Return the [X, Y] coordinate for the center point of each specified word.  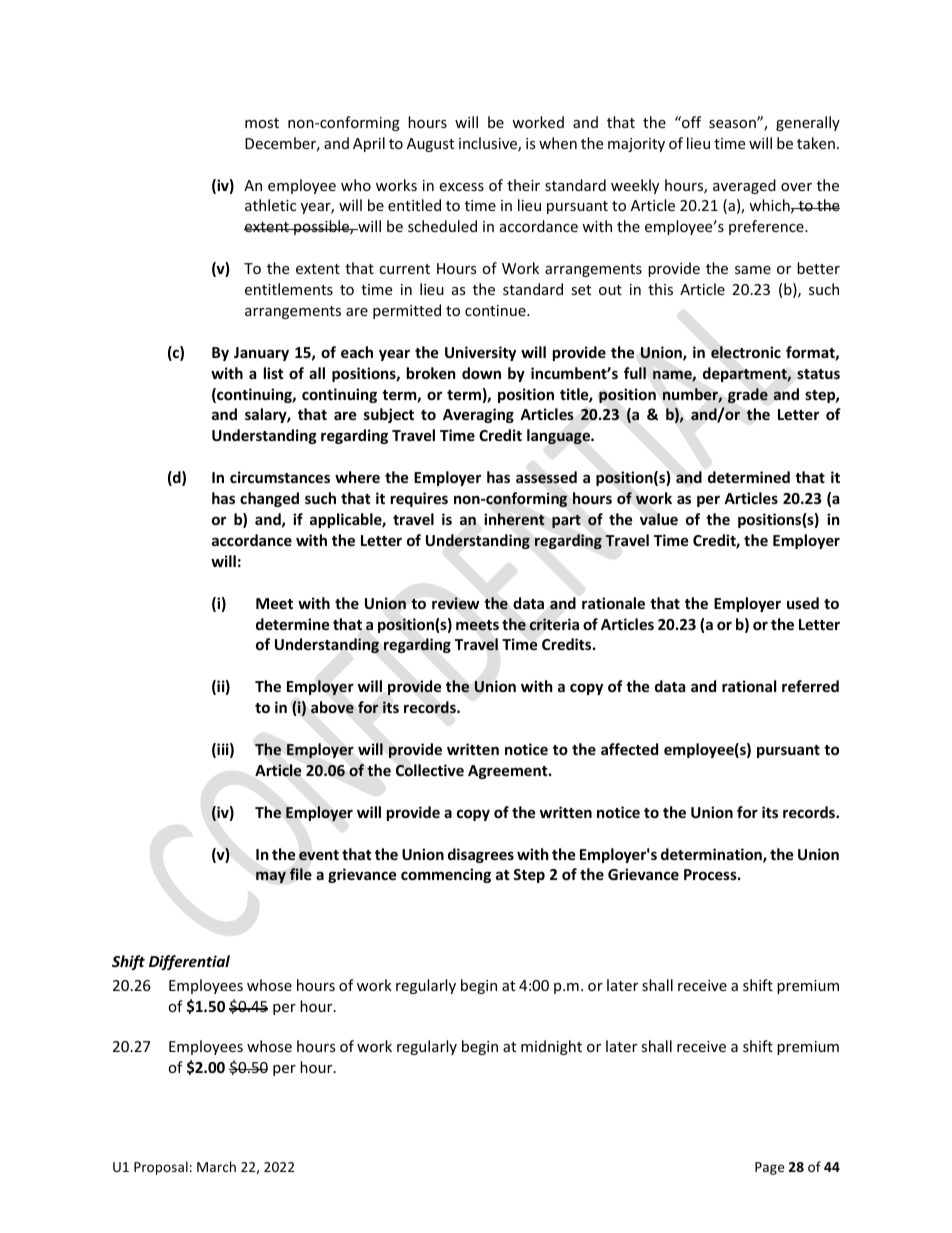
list [274, 373]
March [216, 1166]
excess [461, 187]
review [455, 603]
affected [629, 749]
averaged [744, 186]
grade [748, 395]
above [332, 707]
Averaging [478, 415]
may [271, 877]
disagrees [481, 855]
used [803, 603]
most [262, 123]
